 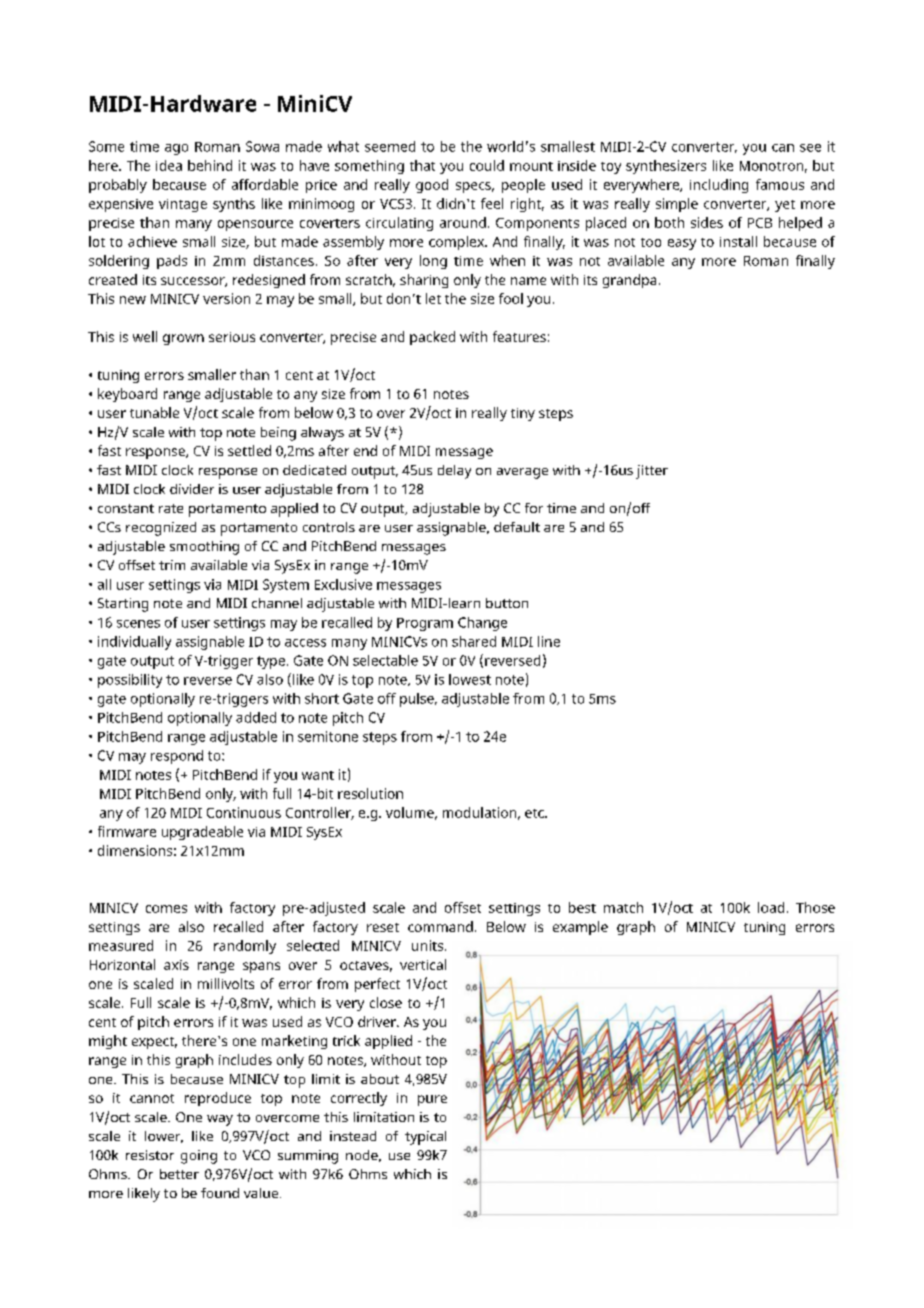 What do you see at coordinates (166, 909) in the screenshot?
I see `comes` at bounding box center [166, 909].
